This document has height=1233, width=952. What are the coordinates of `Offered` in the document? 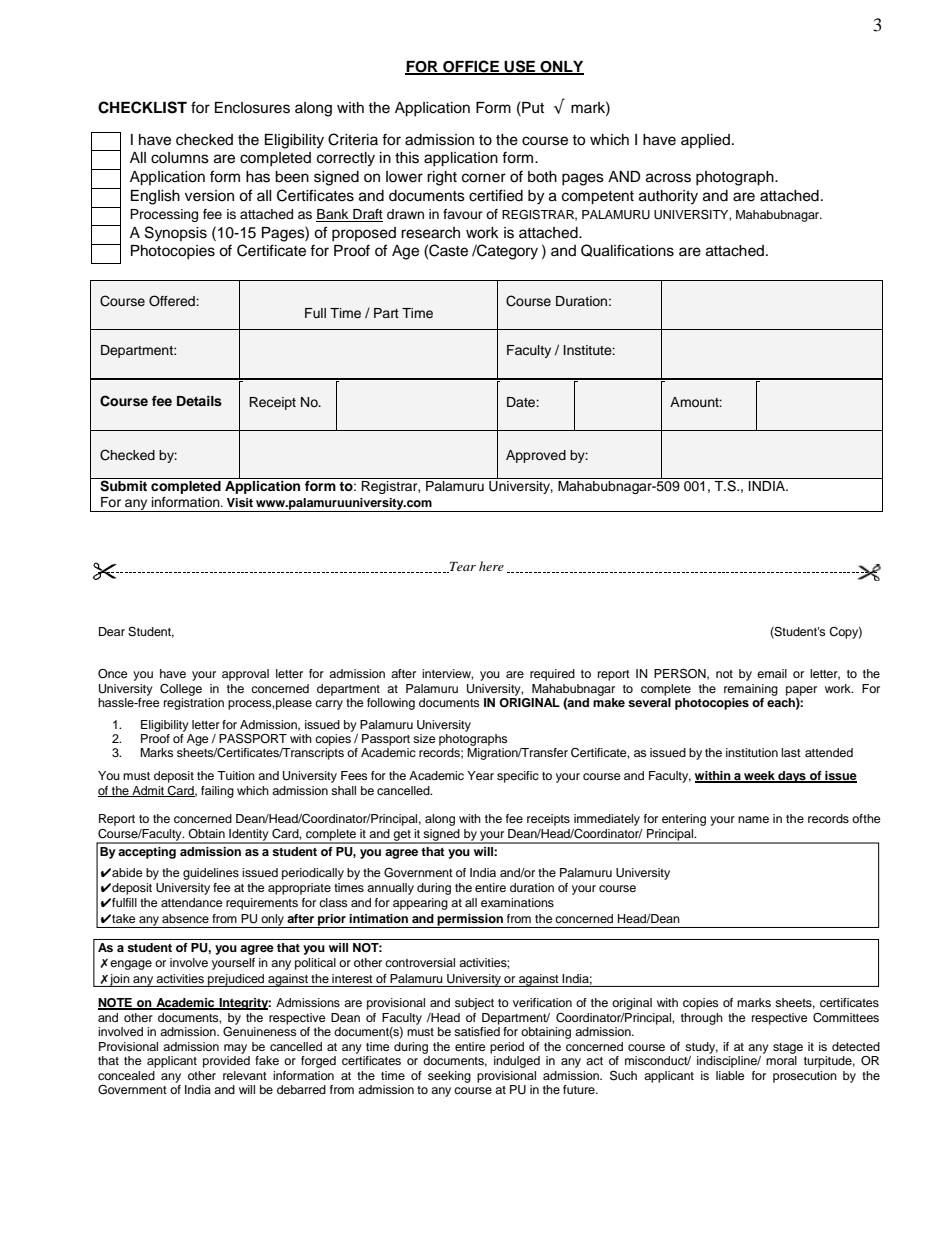 It's located at (173, 301).
